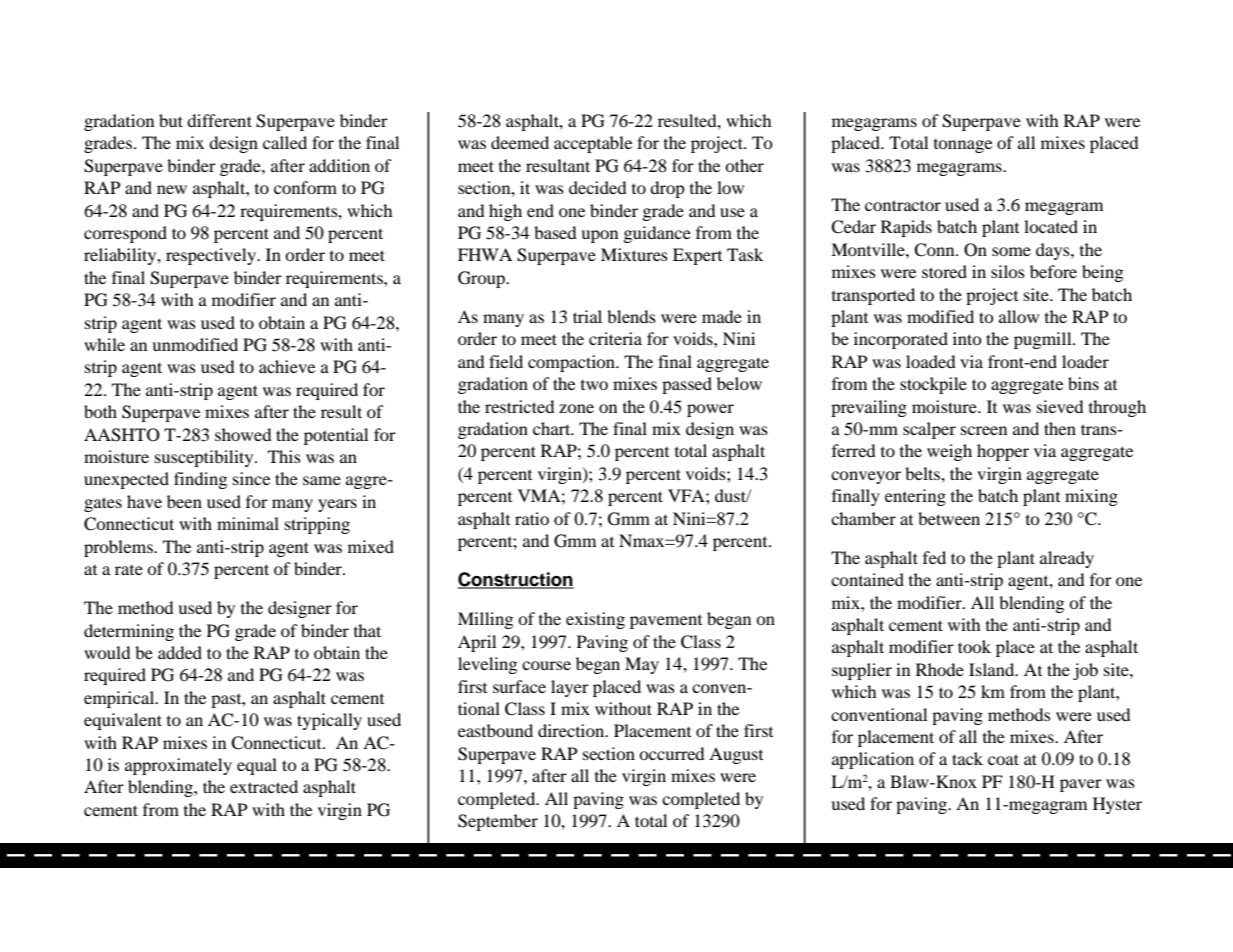 This screenshot has width=1233, height=952. Describe the element at coordinates (264, 786) in the screenshot. I see `extracted` at that location.
